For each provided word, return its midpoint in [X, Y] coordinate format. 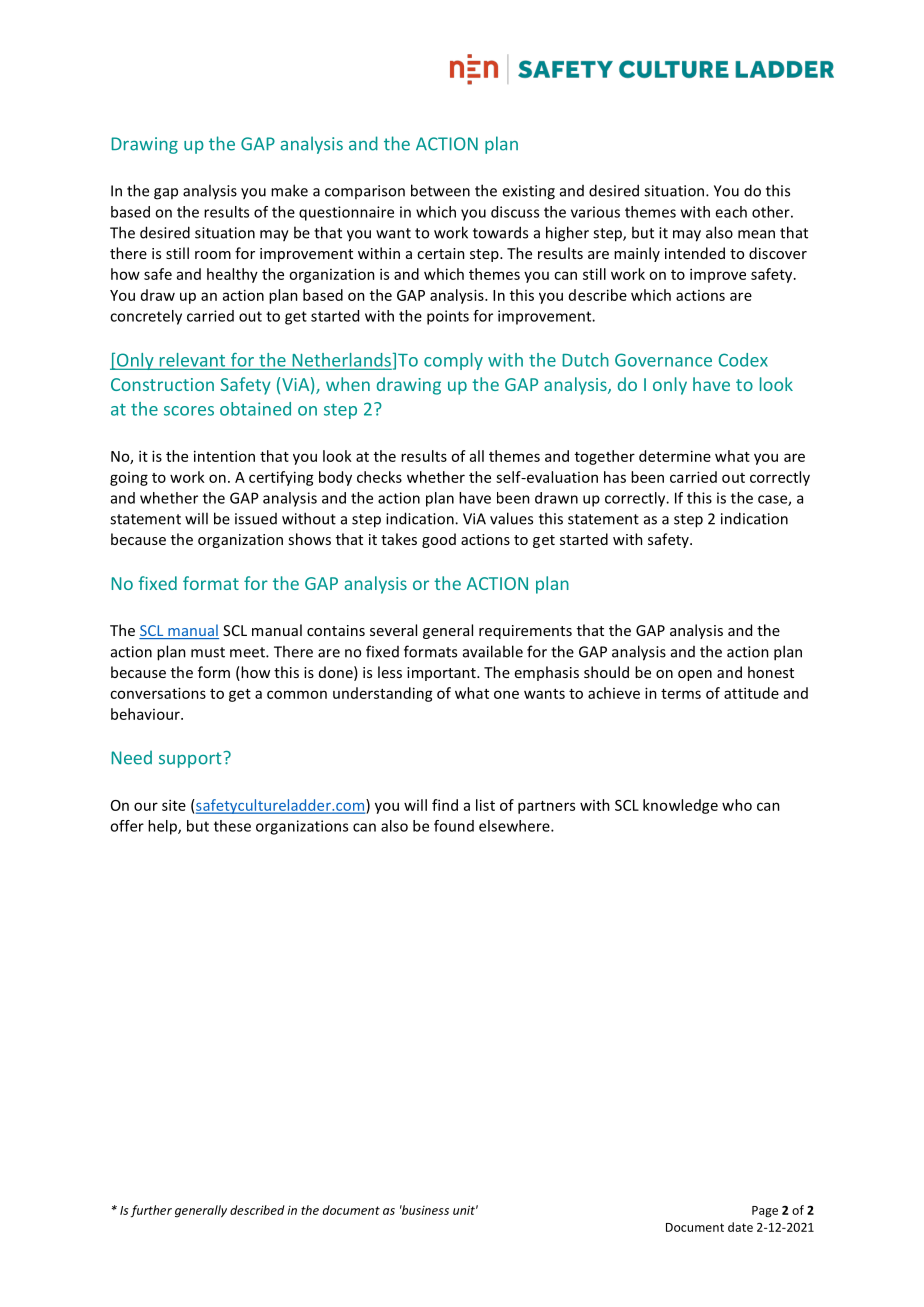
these [232, 826]
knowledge [680, 806]
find [445, 805]
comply [453, 361]
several [393, 630]
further [151, 1211]
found [454, 826]
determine [675, 456]
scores [189, 411]
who [737, 805]
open [695, 675]
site [174, 805]
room [213, 255]
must [208, 652]
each [731, 212]
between [440, 190]
